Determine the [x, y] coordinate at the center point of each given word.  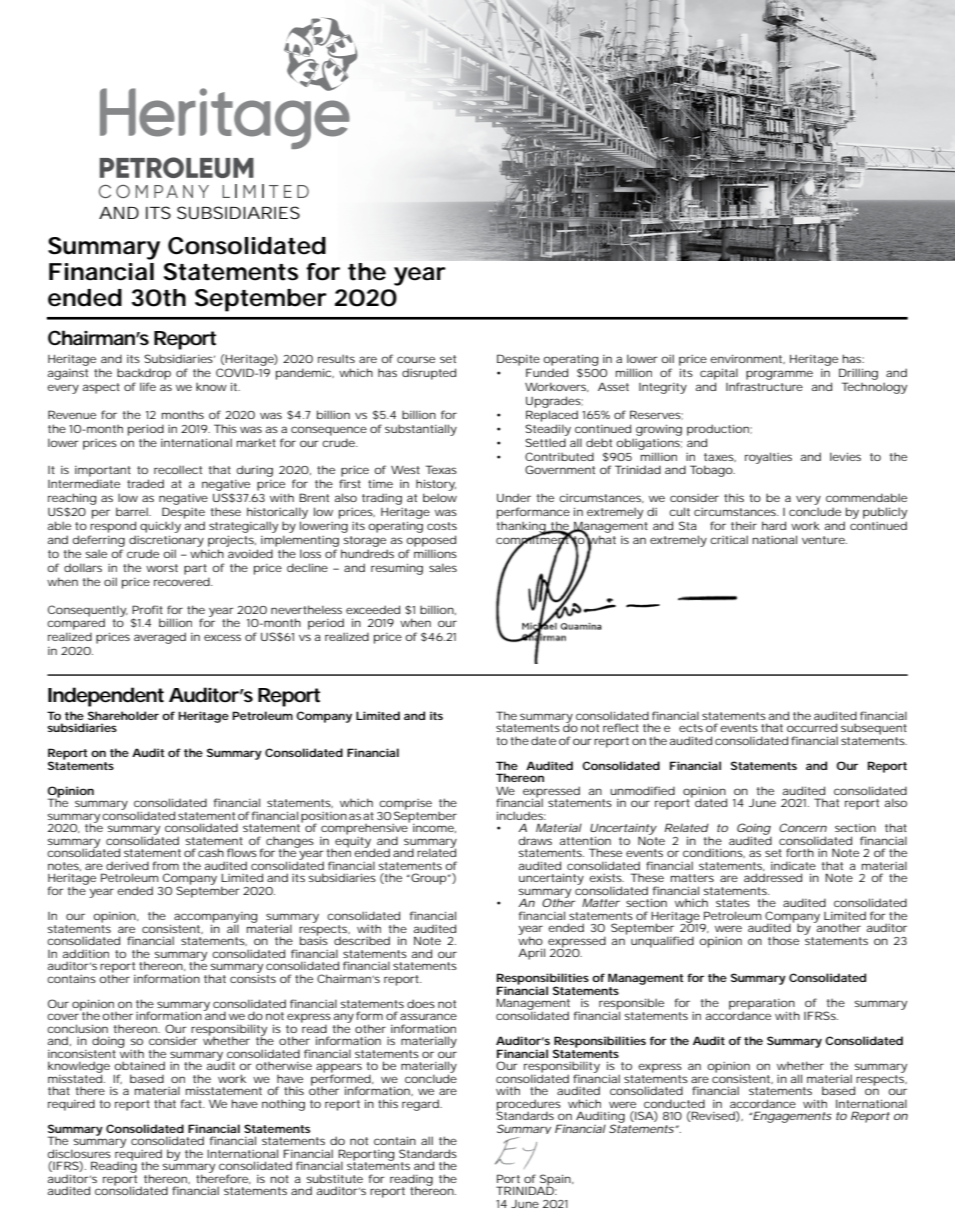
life [148, 386]
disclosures [79, 1153]
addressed [773, 877]
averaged [160, 638]
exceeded [373, 609]
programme [779, 375]
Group [428, 879]
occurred [812, 727]
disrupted [429, 374]
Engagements [791, 1117]
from [166, 865]
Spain [556, 1181]
